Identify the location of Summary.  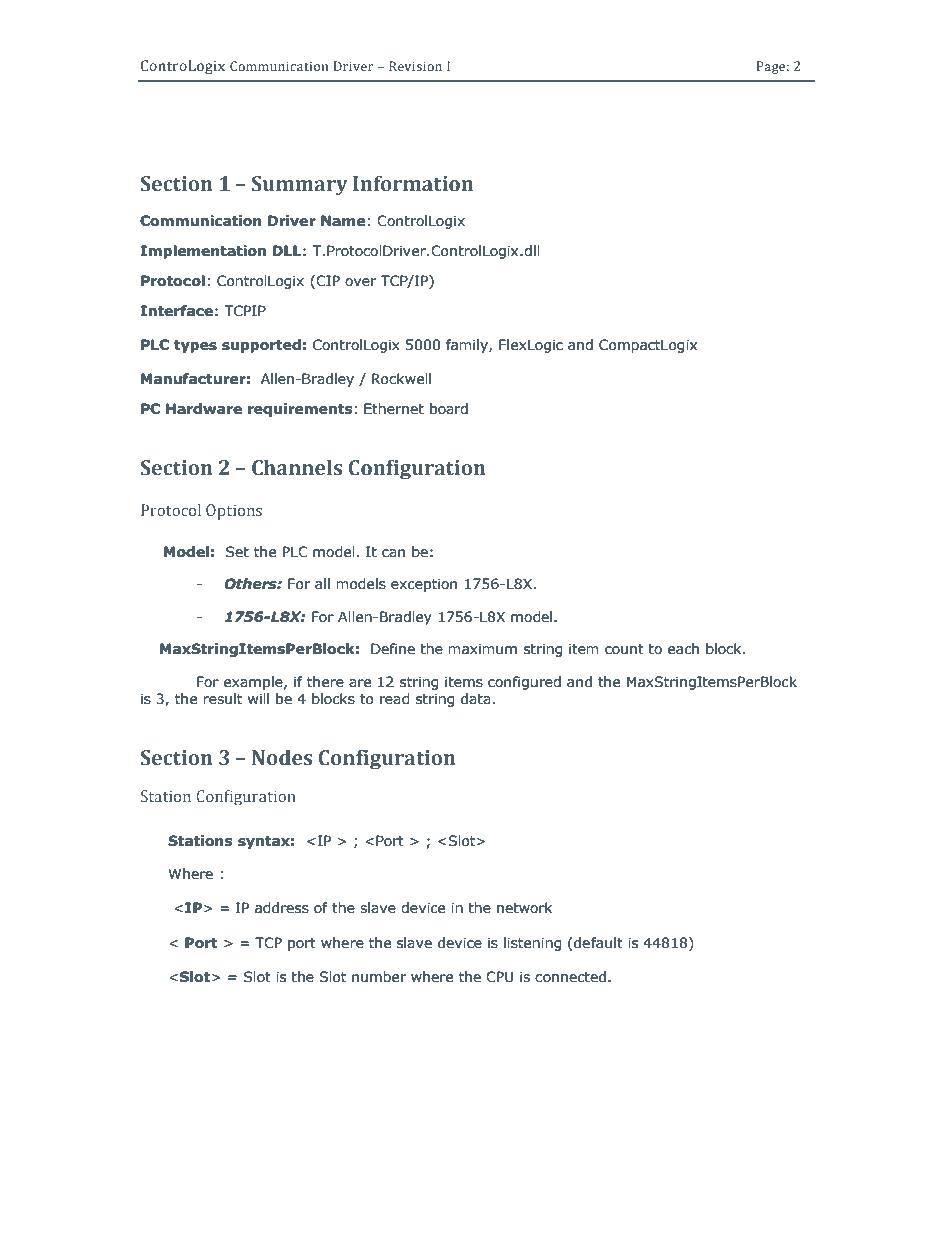
(300, 186).
